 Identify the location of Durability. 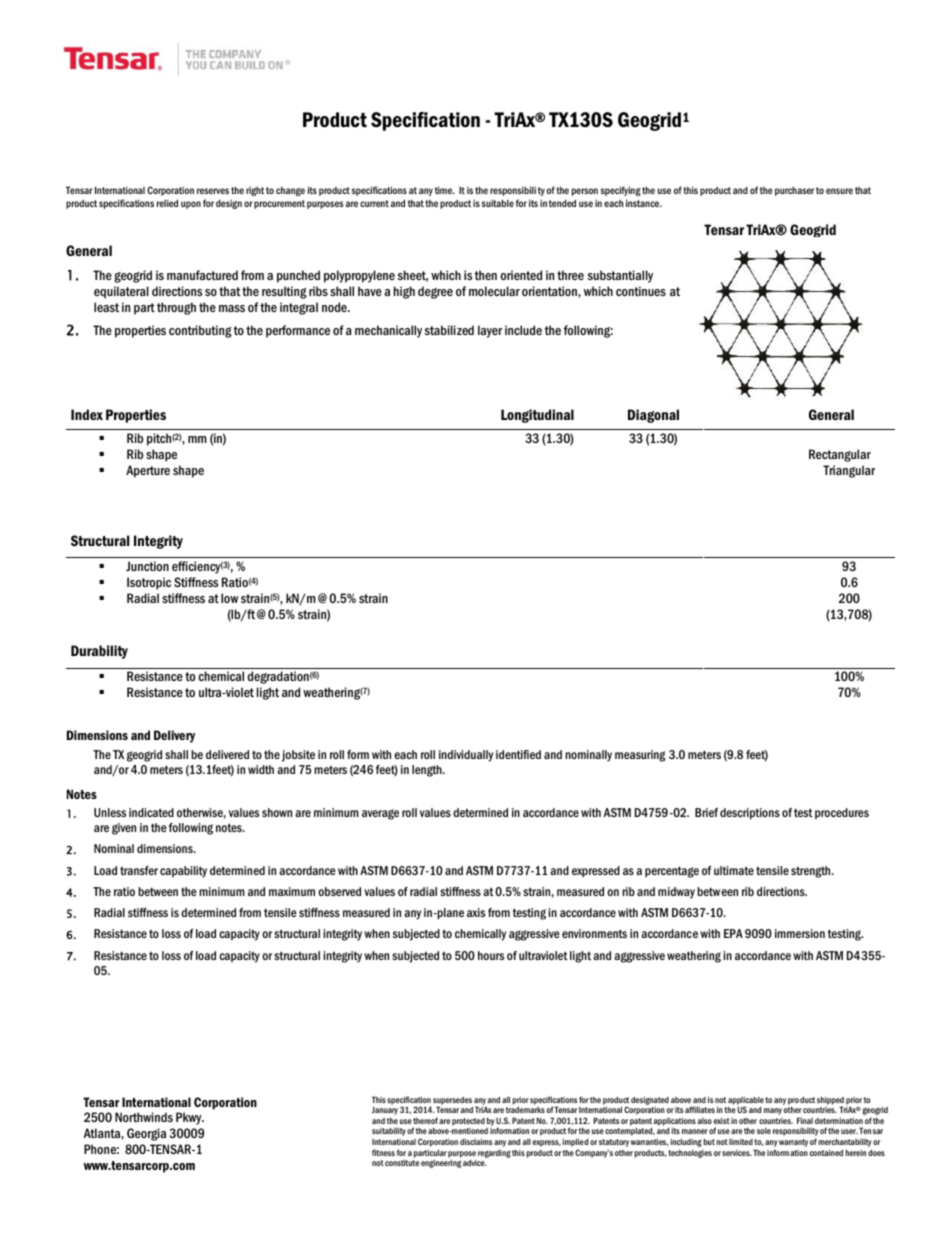
(99, 652).
